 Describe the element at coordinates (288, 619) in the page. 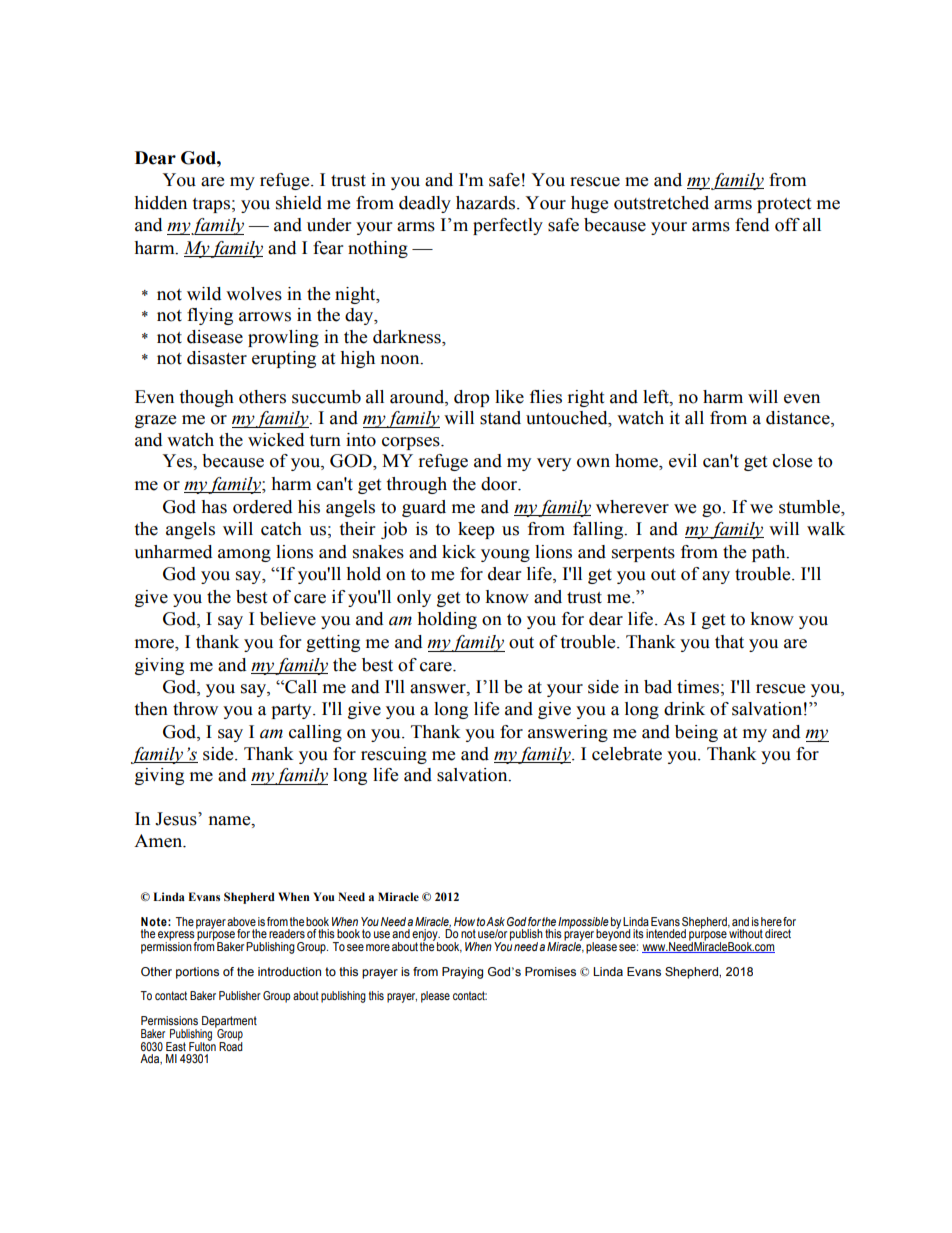

I see `believe` at that location.
